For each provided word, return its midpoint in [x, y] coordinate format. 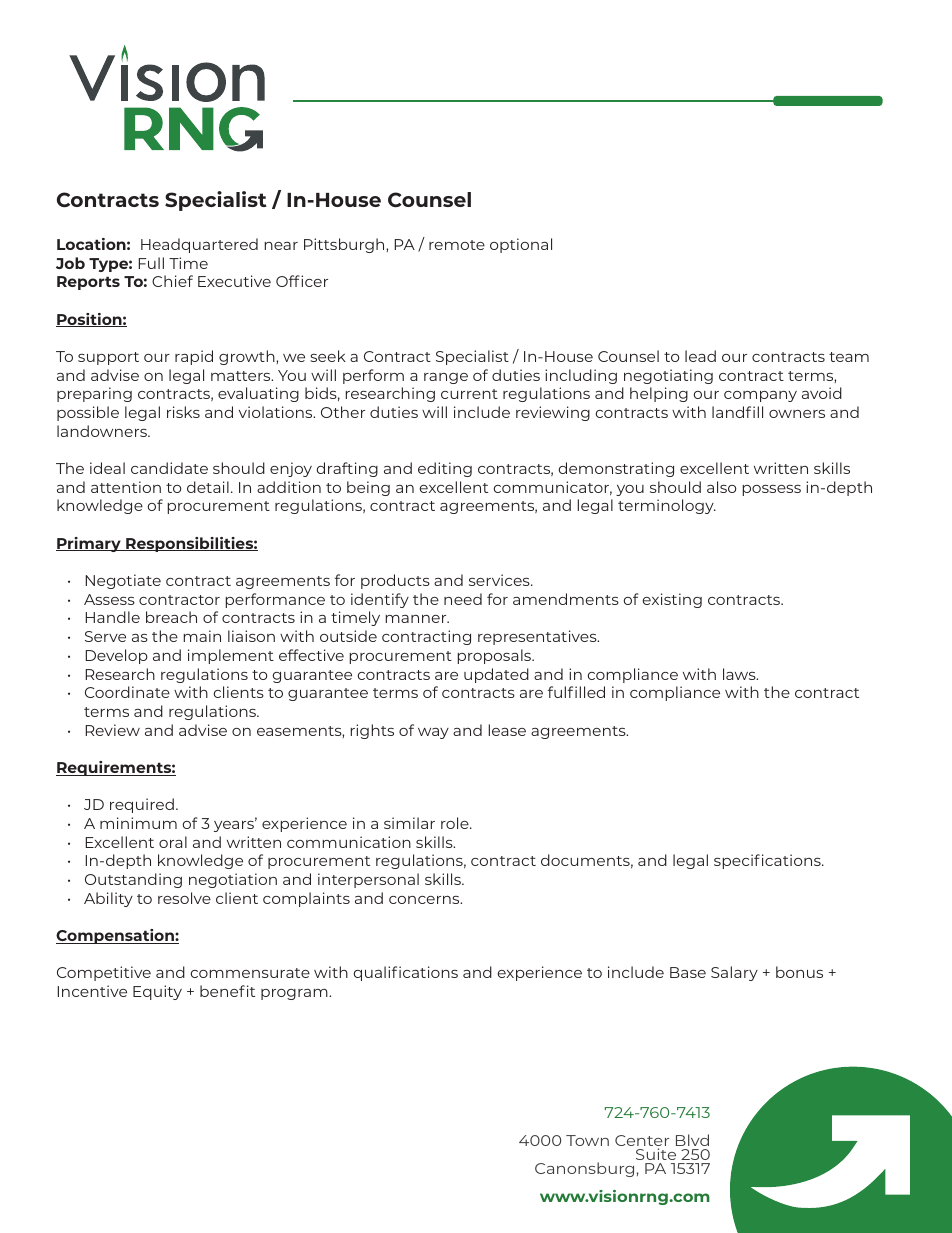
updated [496, 675]
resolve [184, 898]
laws [740, 674]
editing [445, 469]
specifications [768, 861]
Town [587, 1140]
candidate [169, 468]
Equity [157, 992]
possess [771, 490]
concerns [425, 900]
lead [700, 356]
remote [457, 245]
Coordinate [127, 692]
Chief [172, 281]
